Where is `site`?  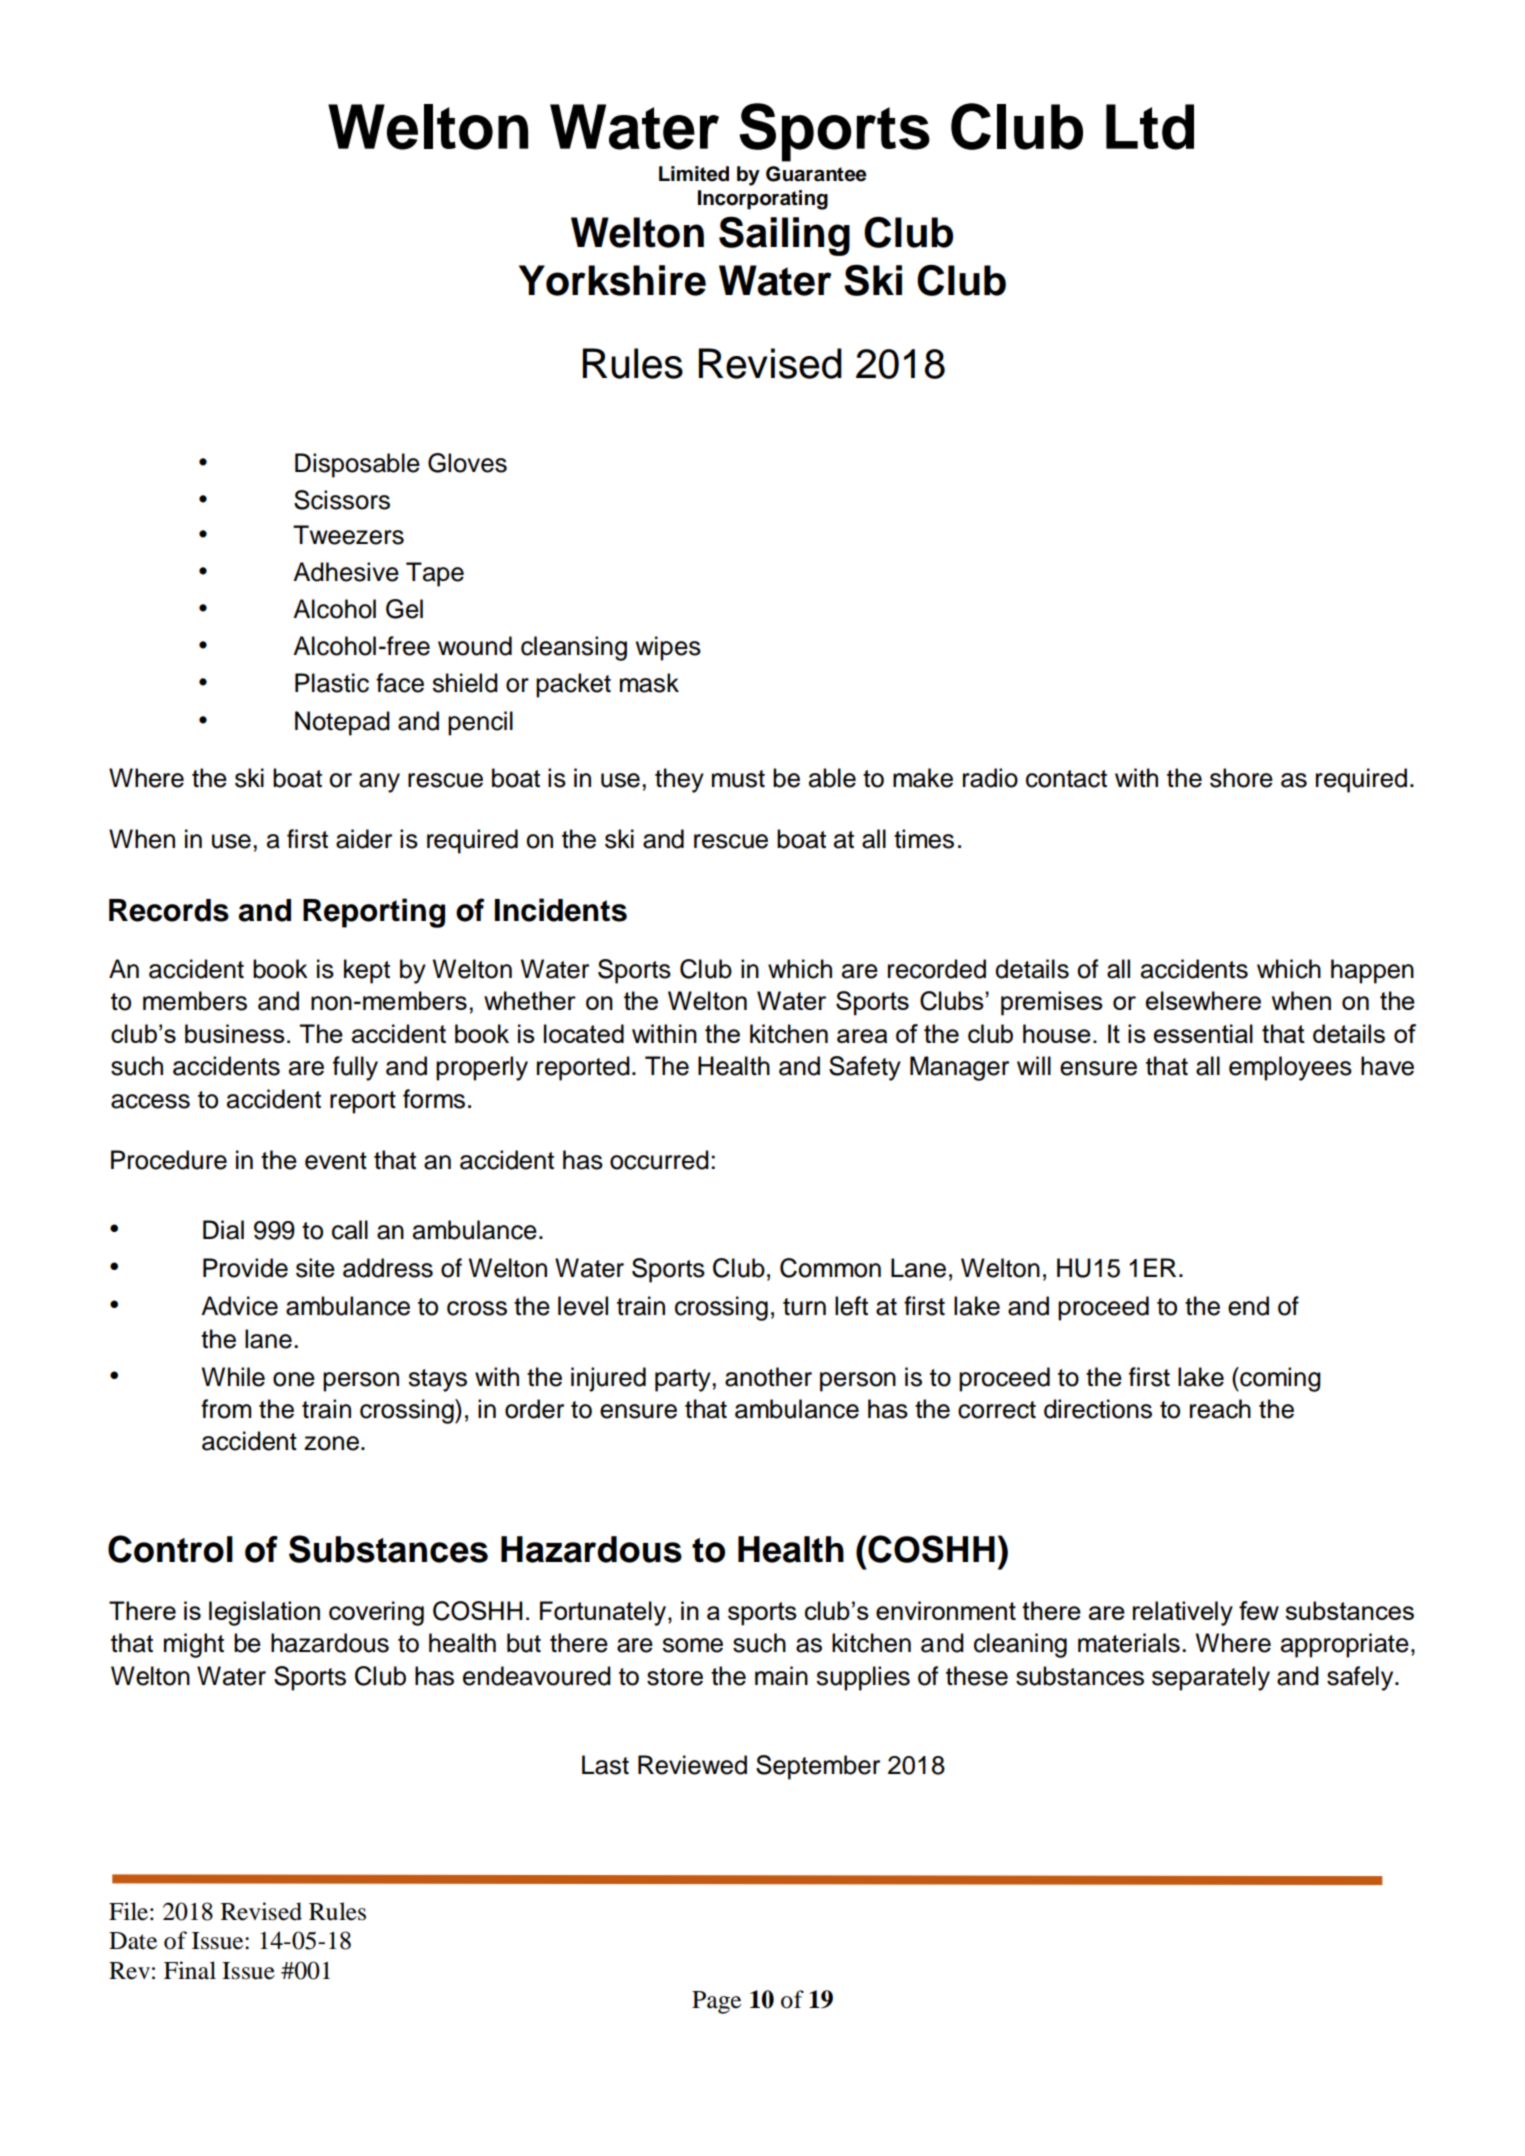 site is located at coordinates (315, 1268).
